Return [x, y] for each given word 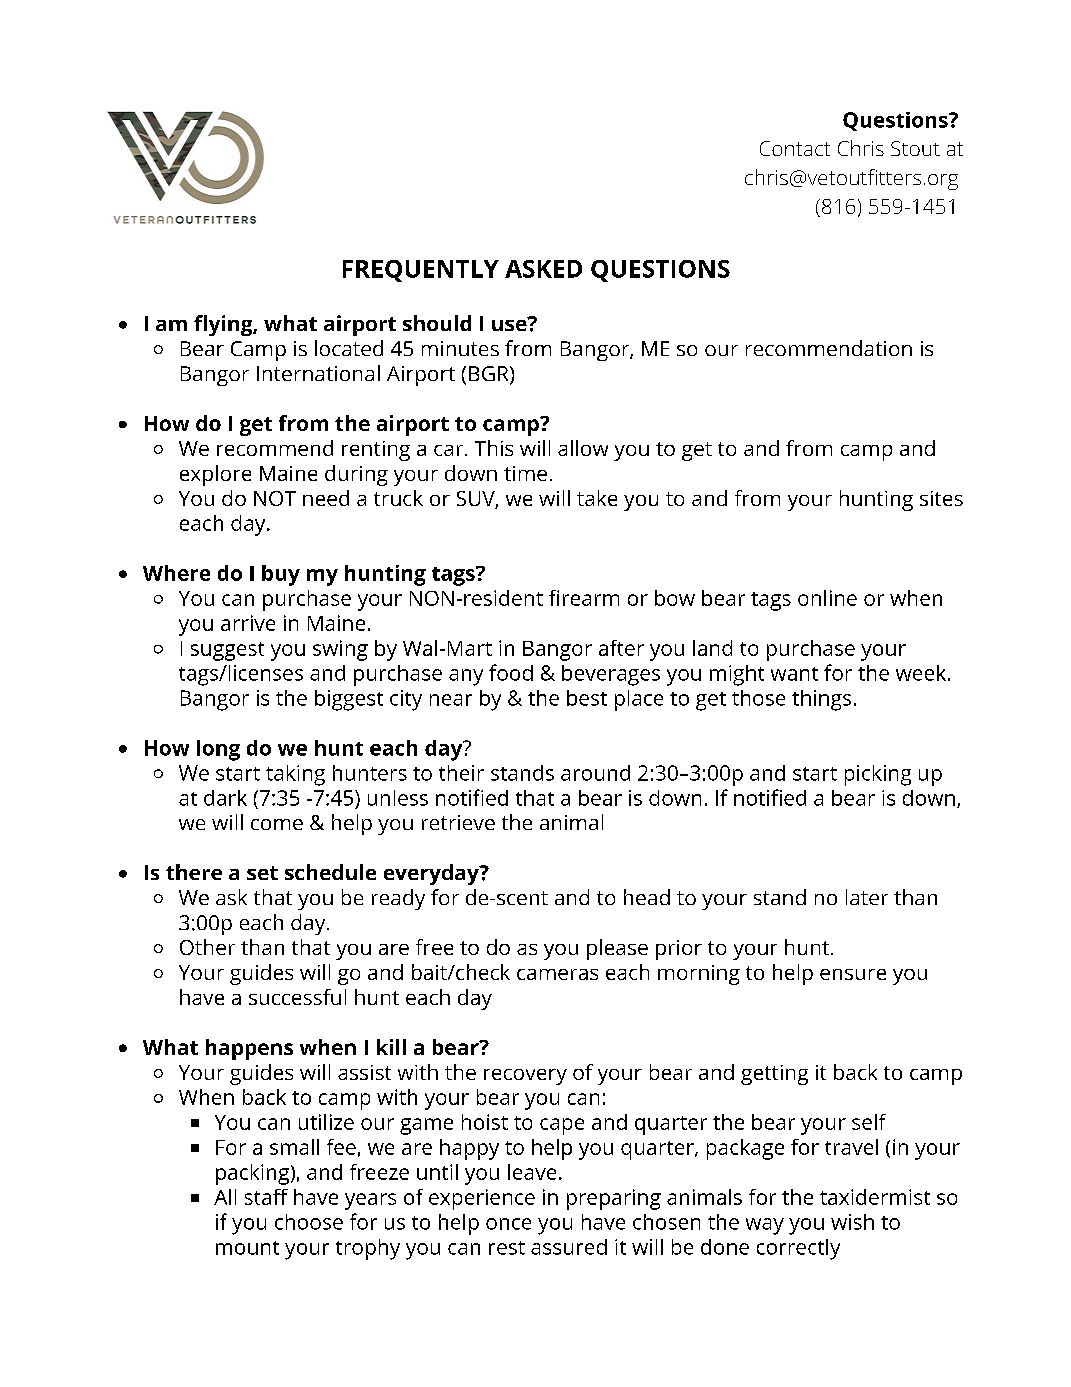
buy [281, 575]
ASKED [543, 269]
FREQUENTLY [421, 271]
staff [266, 1197]
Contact [795, 148]
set [262, 873]
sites [941, 498]
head [647, 897]
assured [569, 1247]
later [867, 897]
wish [852, 1222]
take [597, 498]
